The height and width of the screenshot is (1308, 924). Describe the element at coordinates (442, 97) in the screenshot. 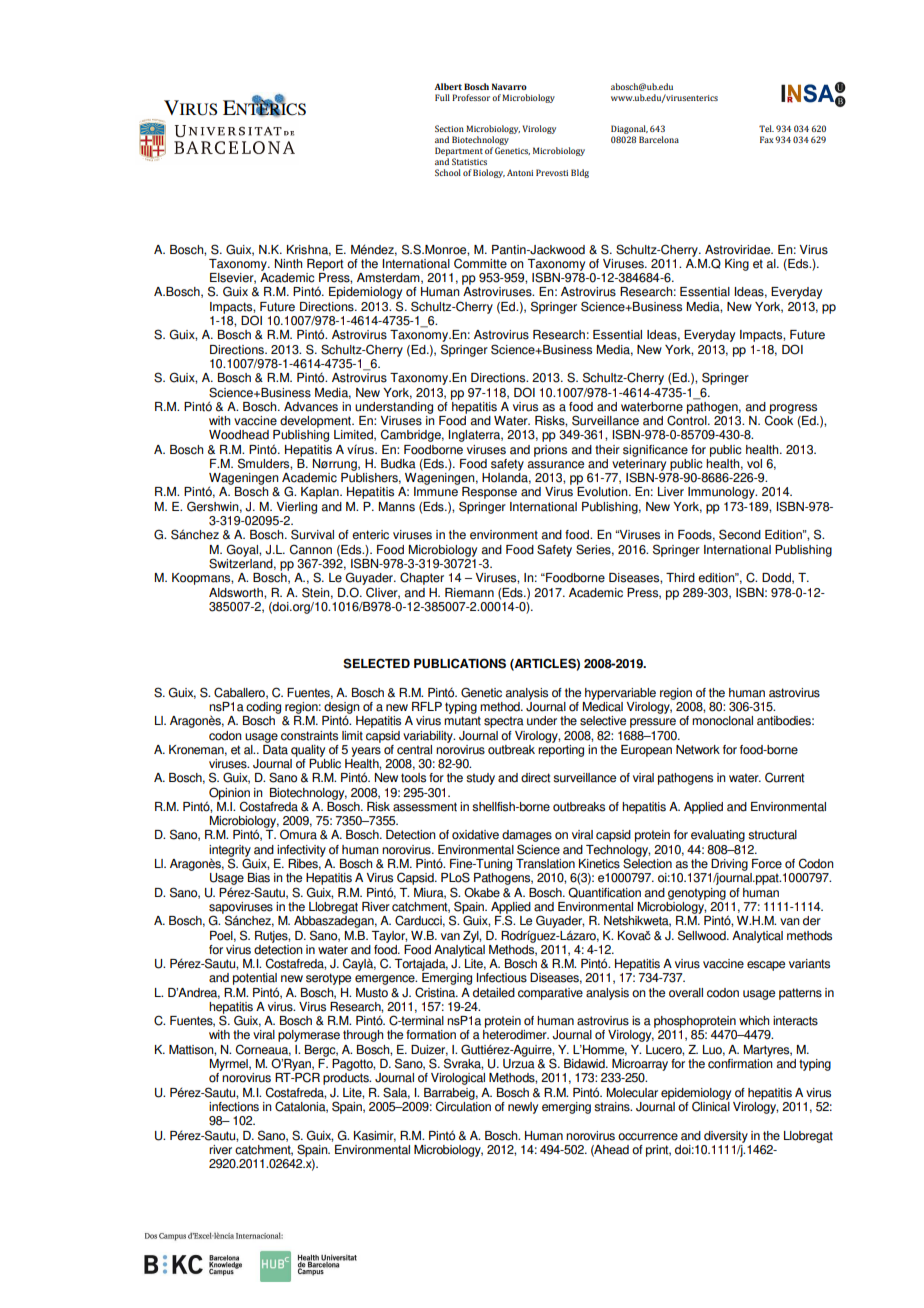

I see `Full` at that location.
